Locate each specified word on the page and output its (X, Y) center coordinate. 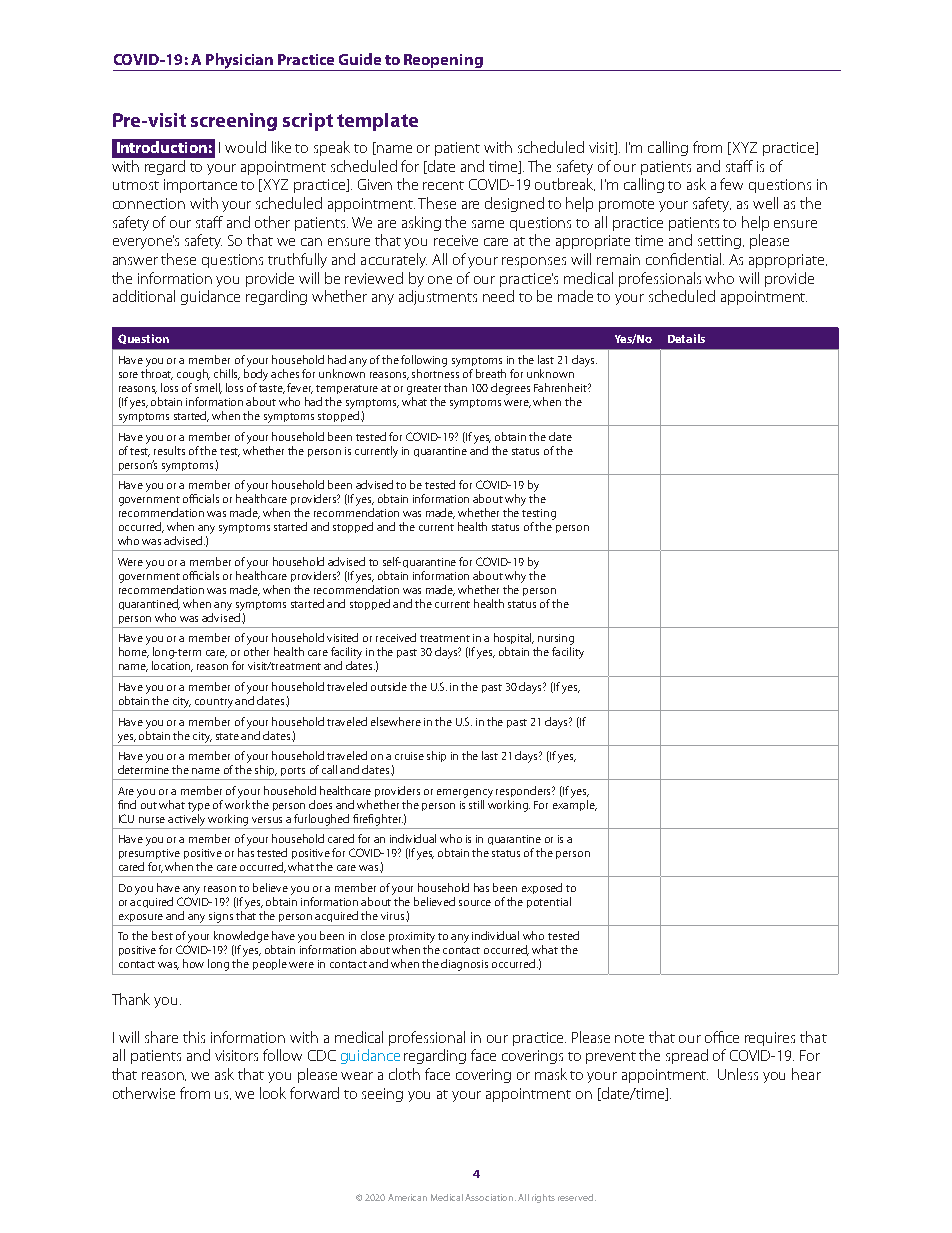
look (273, 1093)
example (575, 804)
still (476, 804)
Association (490, 1197)
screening (234, 122)
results (169, 450)
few (731, 184)
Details (686, 338)
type (199, 807)
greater (424, 390)
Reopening (443, 62)
